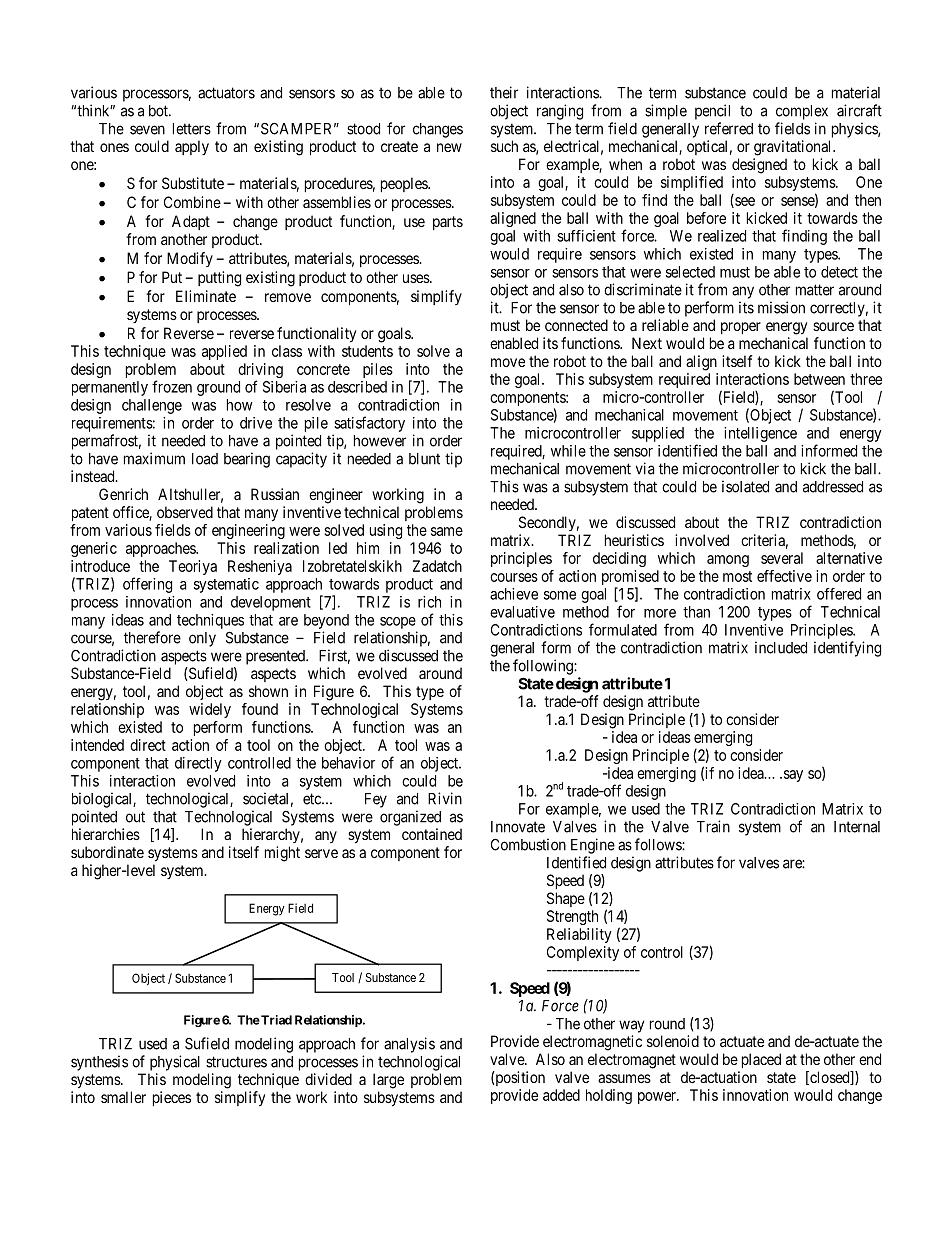  Describe the element at coordinates (210, 710) in the screenshot. I see `widely` at that location.
